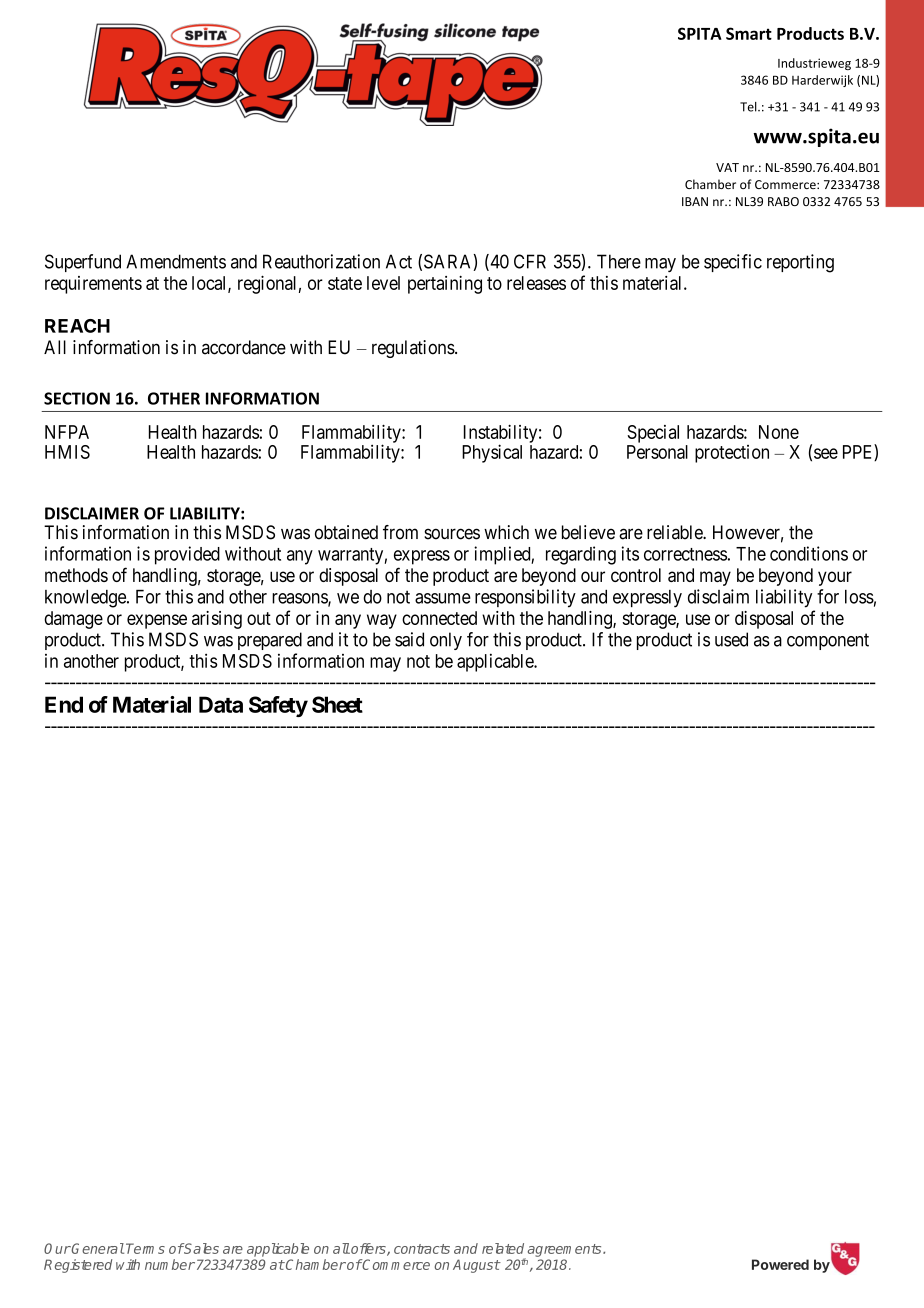 This screenshot has width=924, height=1308. I want to click on Terms, so click(145, 1248).
